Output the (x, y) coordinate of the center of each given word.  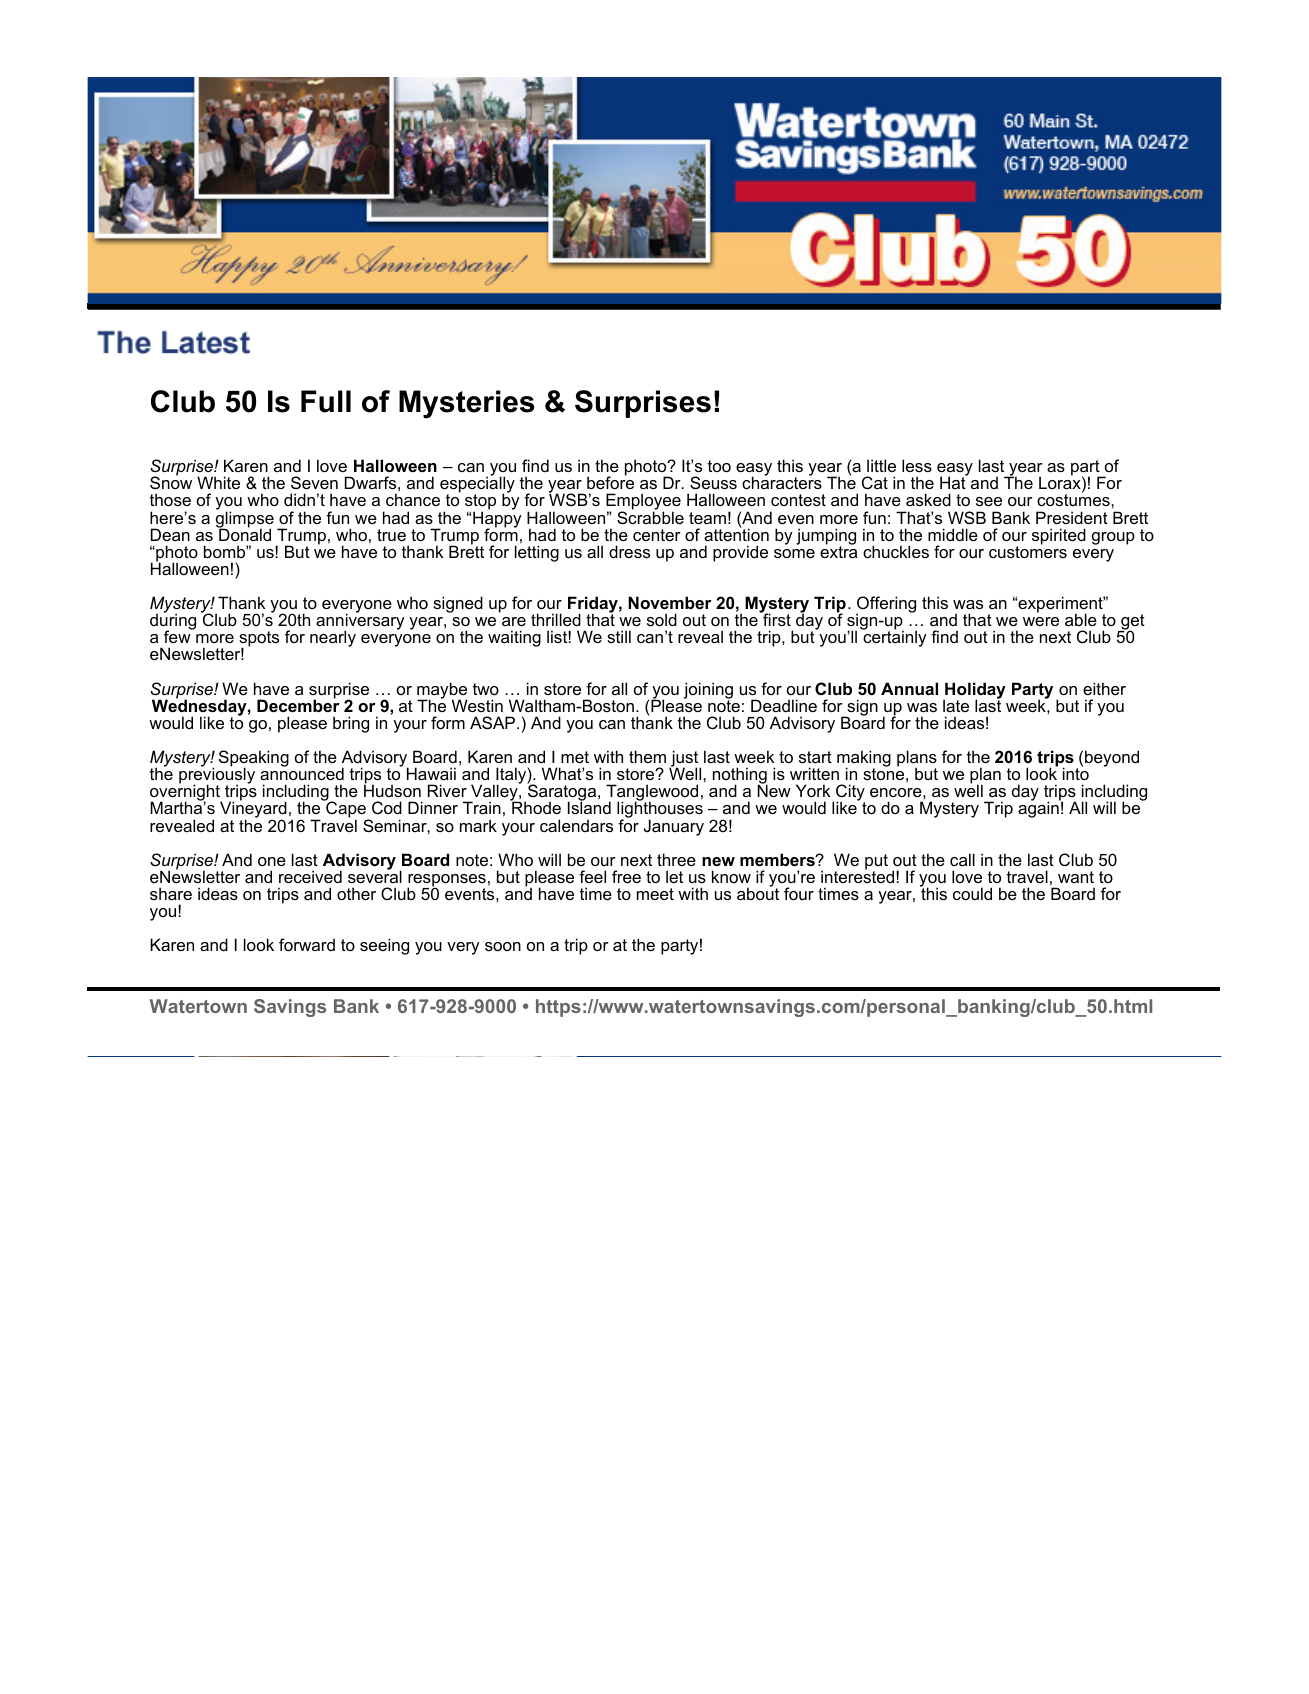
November (670, 602)
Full (326, 401)
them (647, 756)
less (917, 465)
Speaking (254, 760)
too (719, 466)
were (1041, 621)
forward (307, 944)
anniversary (360, 622)
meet (655, 894)
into (1076, 773)
